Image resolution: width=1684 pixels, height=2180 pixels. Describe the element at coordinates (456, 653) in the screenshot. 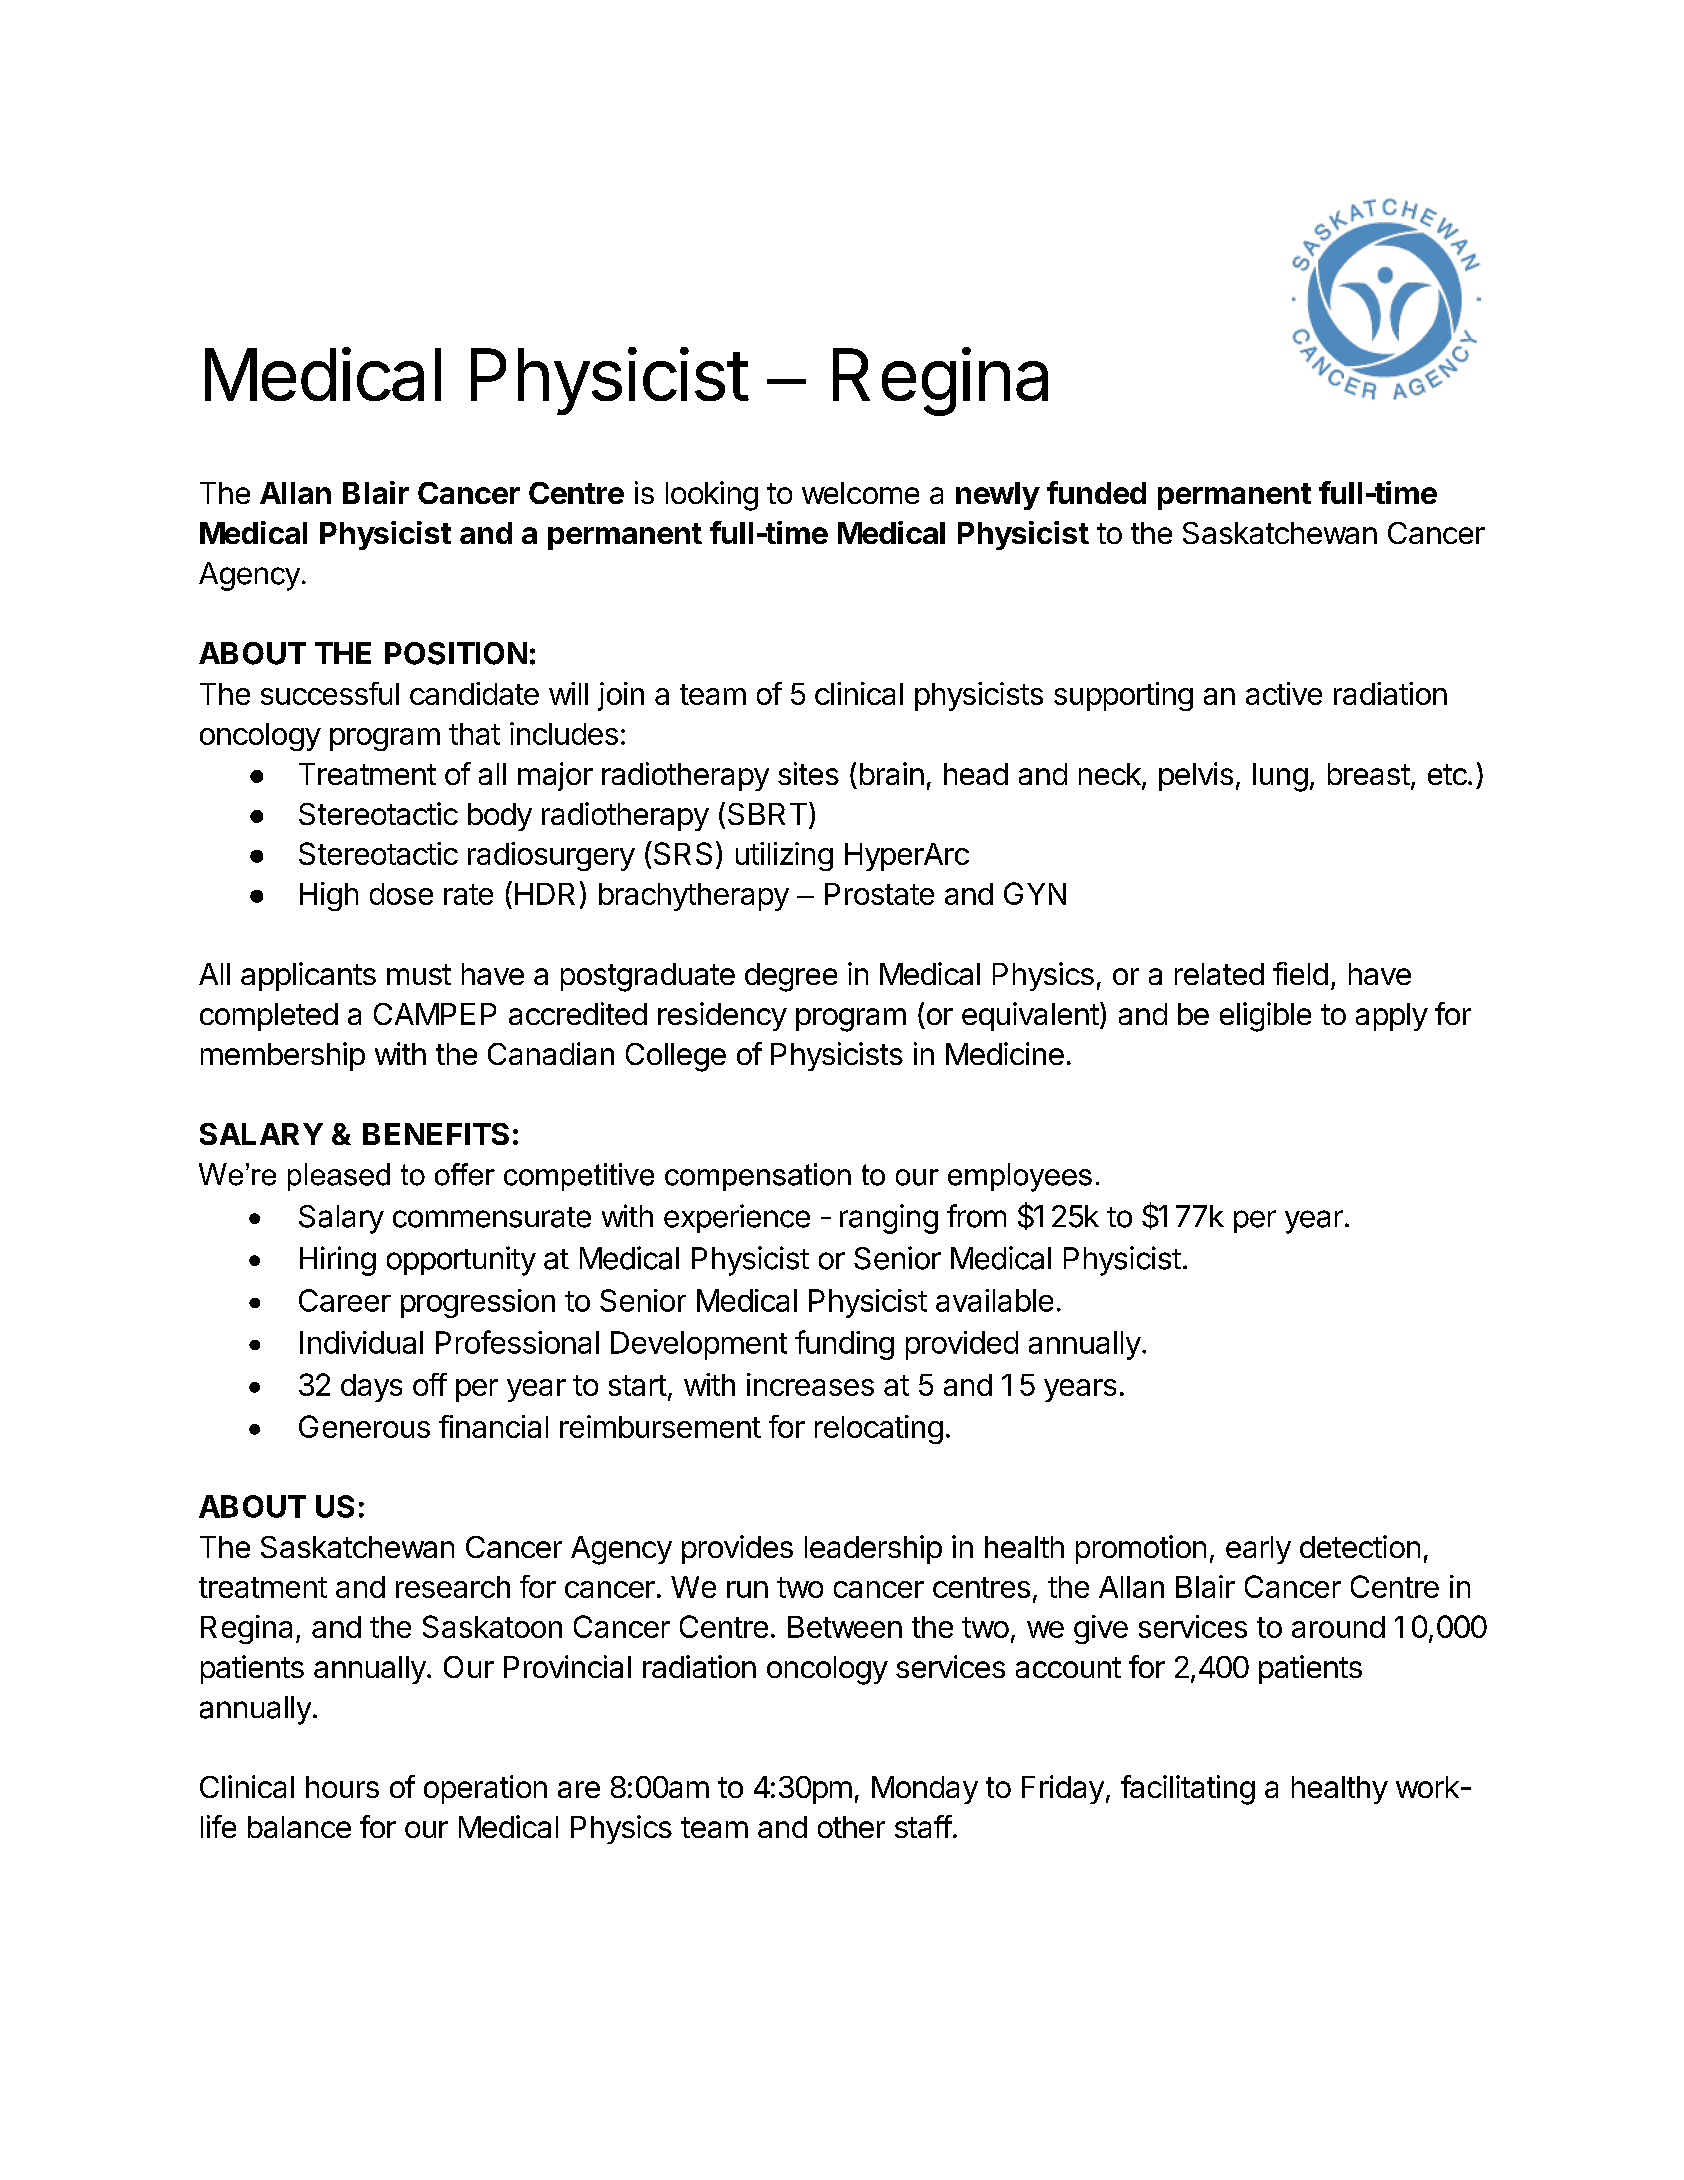

I see `POSITION` at that location.
